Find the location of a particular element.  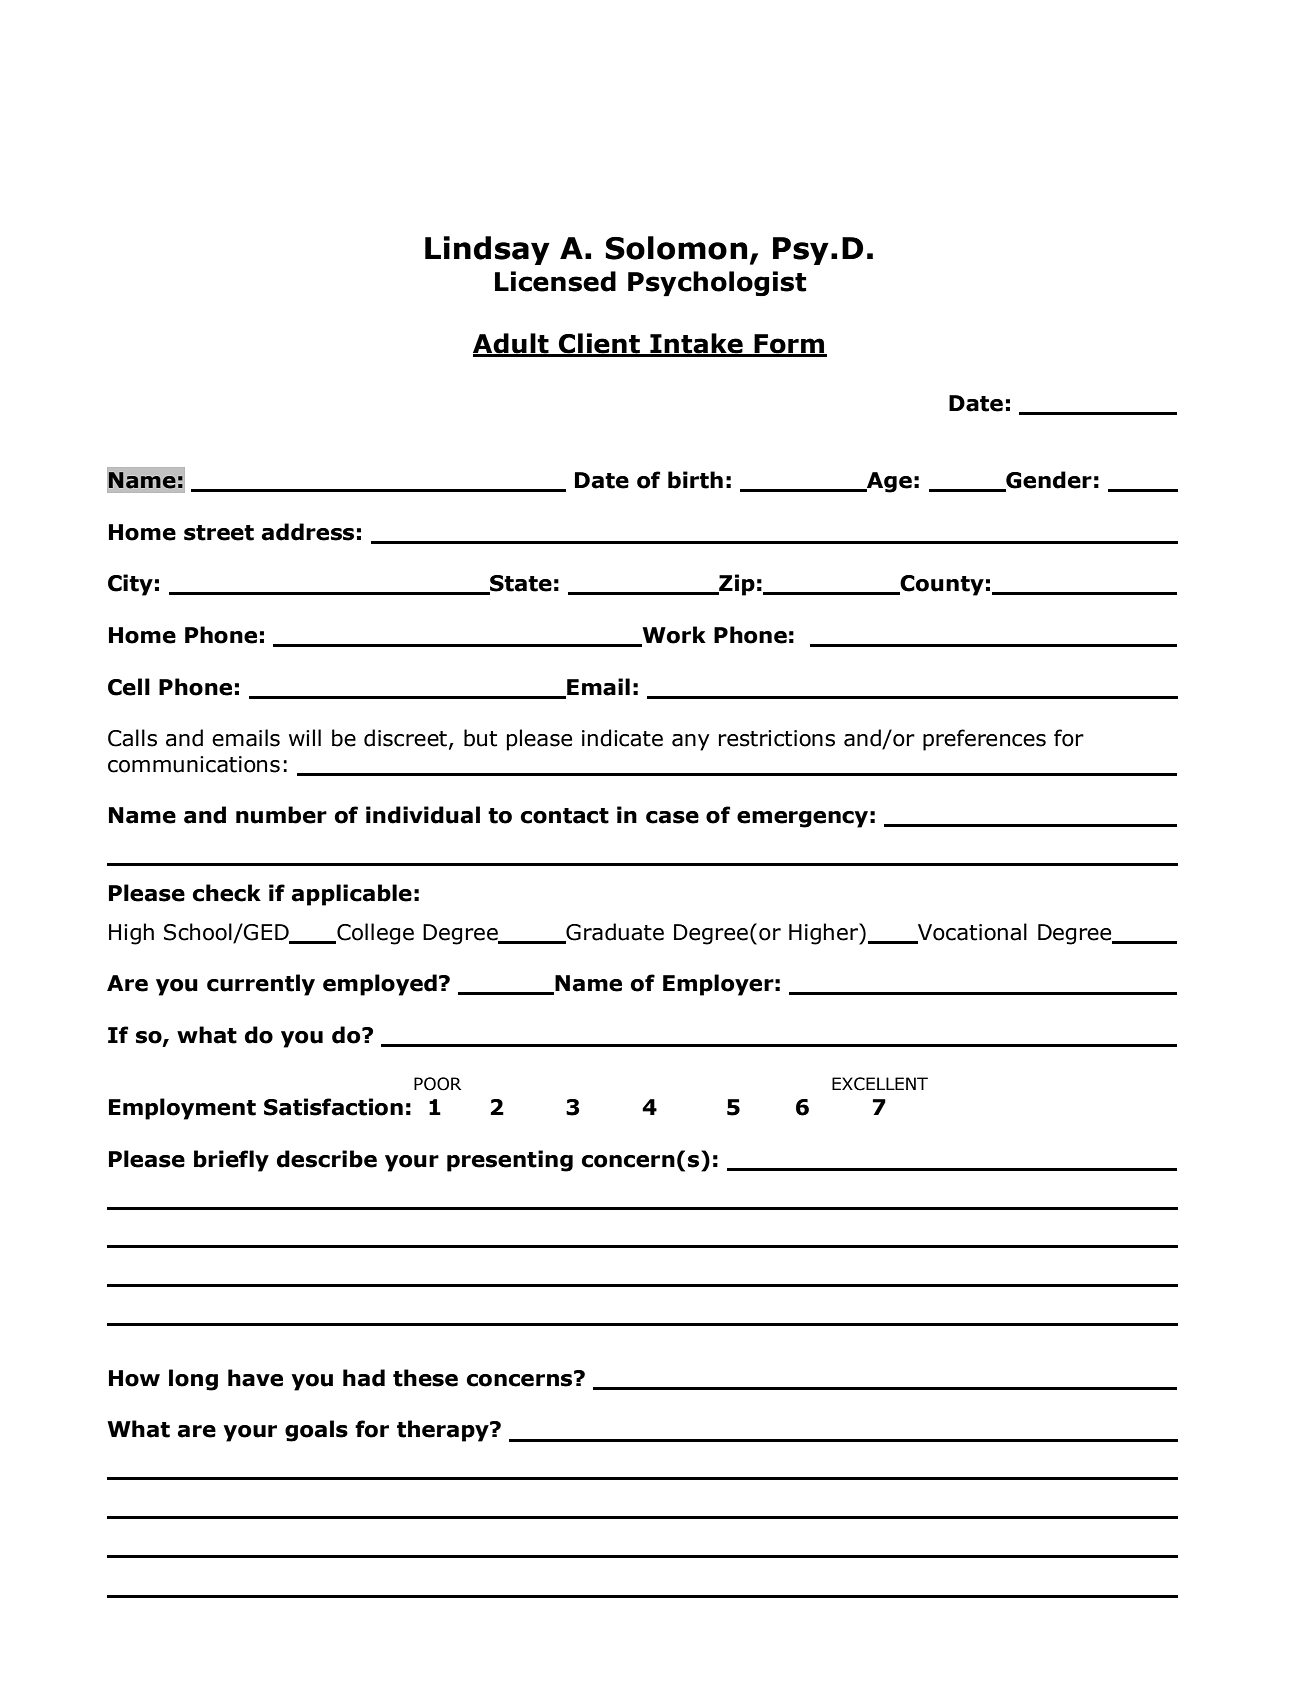

County is located at coordinates (941, 585).
